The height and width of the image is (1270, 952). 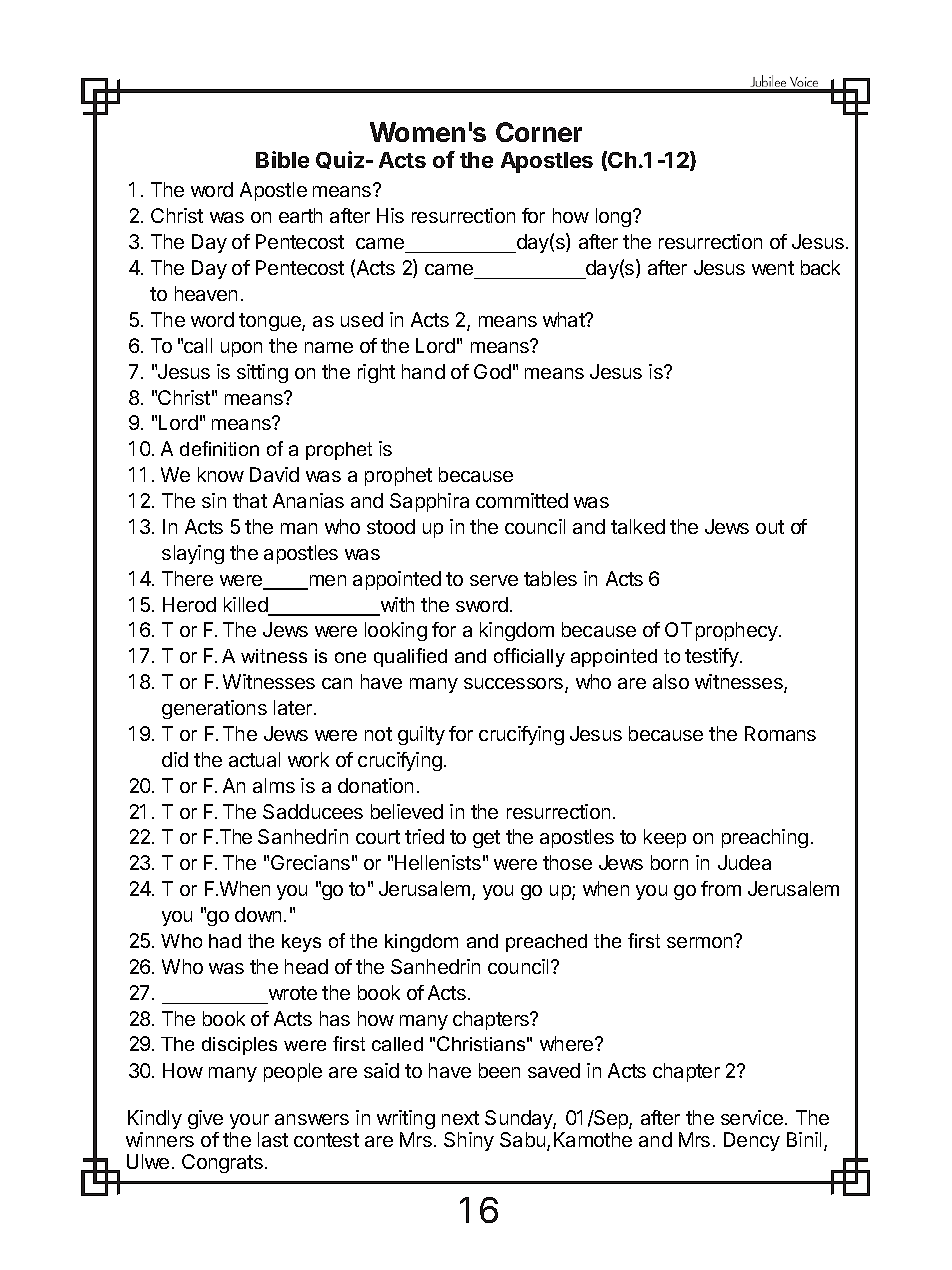 What do you see at coordinates (469, 1141) in the image?
I see `Shiny` at bounding box center [469, 1141].
